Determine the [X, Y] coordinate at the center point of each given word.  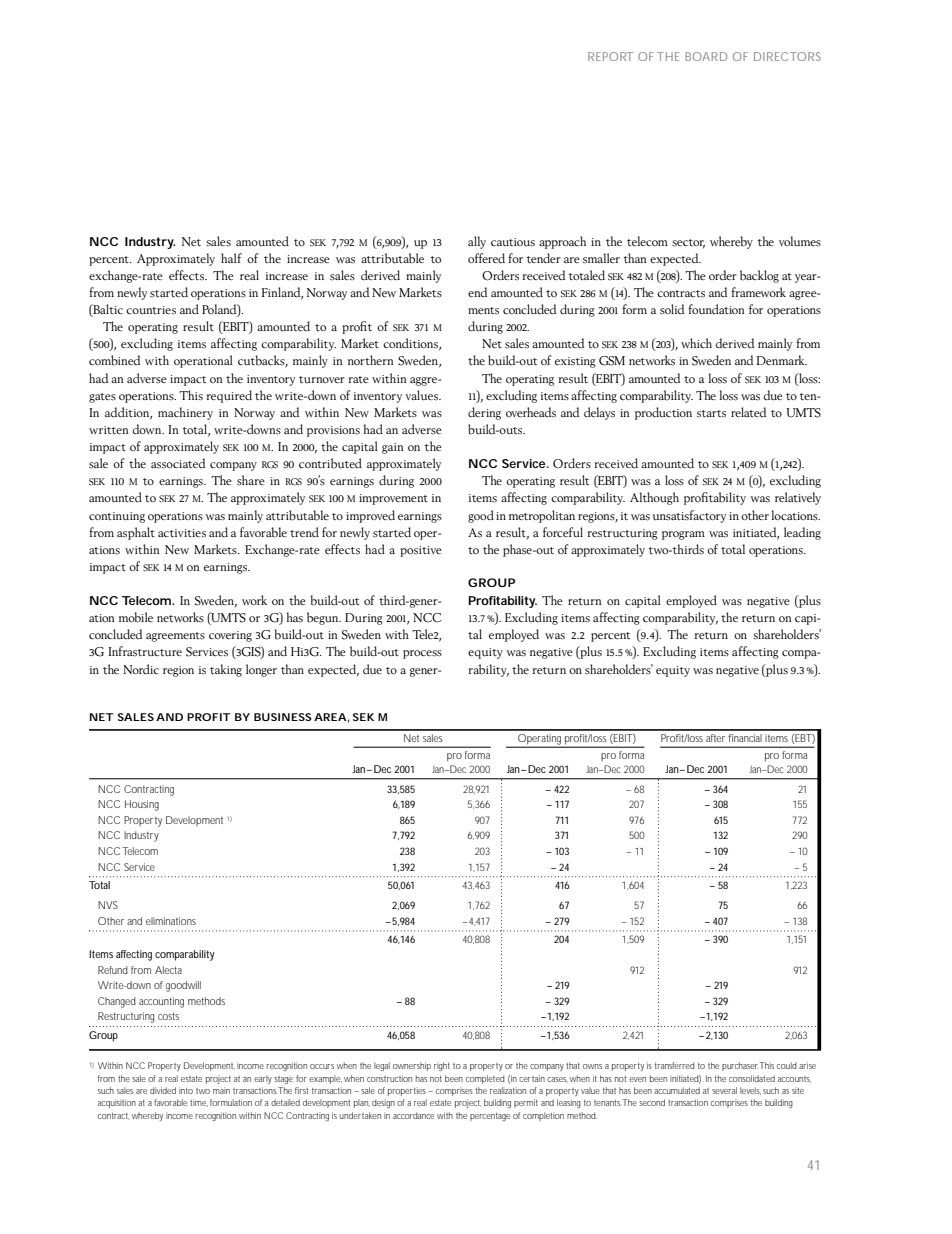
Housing [142, 805]
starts [711, 414]
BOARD [706, 56]
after [715, 738]
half [231, 258]
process [422, 654]
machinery [185, 413]
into [186, 1090]
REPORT [610, 56]
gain [393, 448]
